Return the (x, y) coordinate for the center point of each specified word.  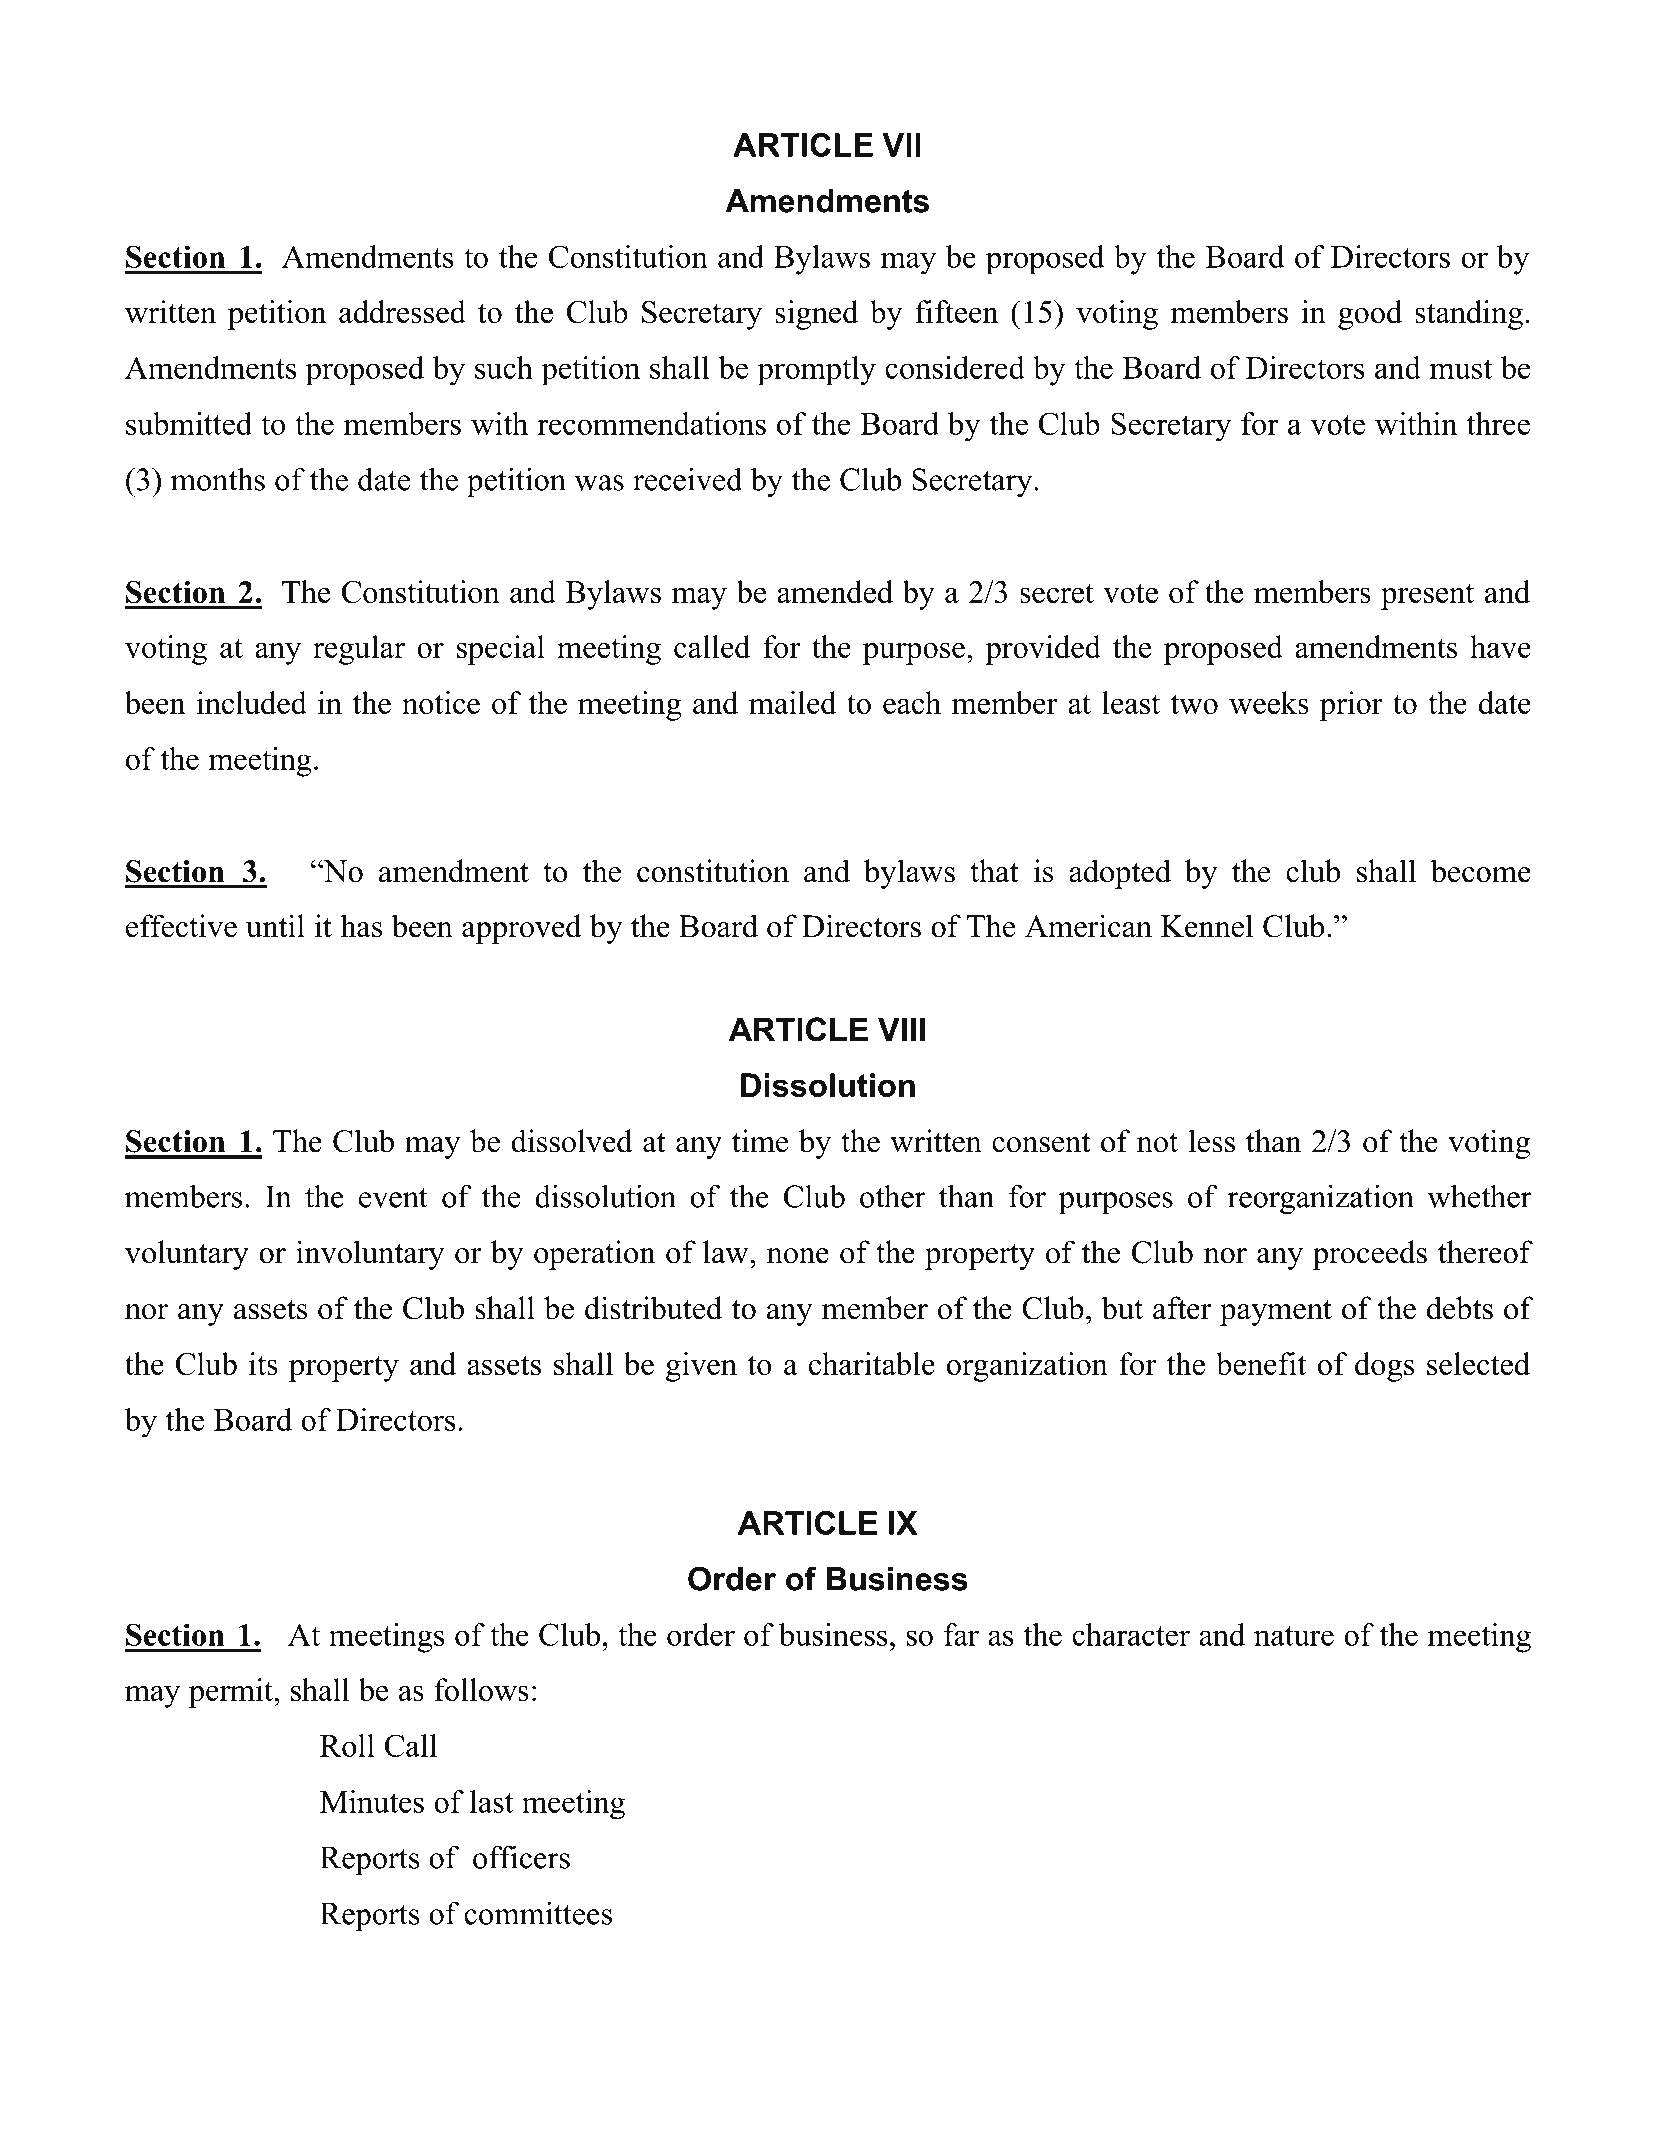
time (760, 1141)
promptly (816, 371)
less (1211, 1141)
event (393, 1198)
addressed (402, 311)
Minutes (372, 1801)
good (1370, 315)
